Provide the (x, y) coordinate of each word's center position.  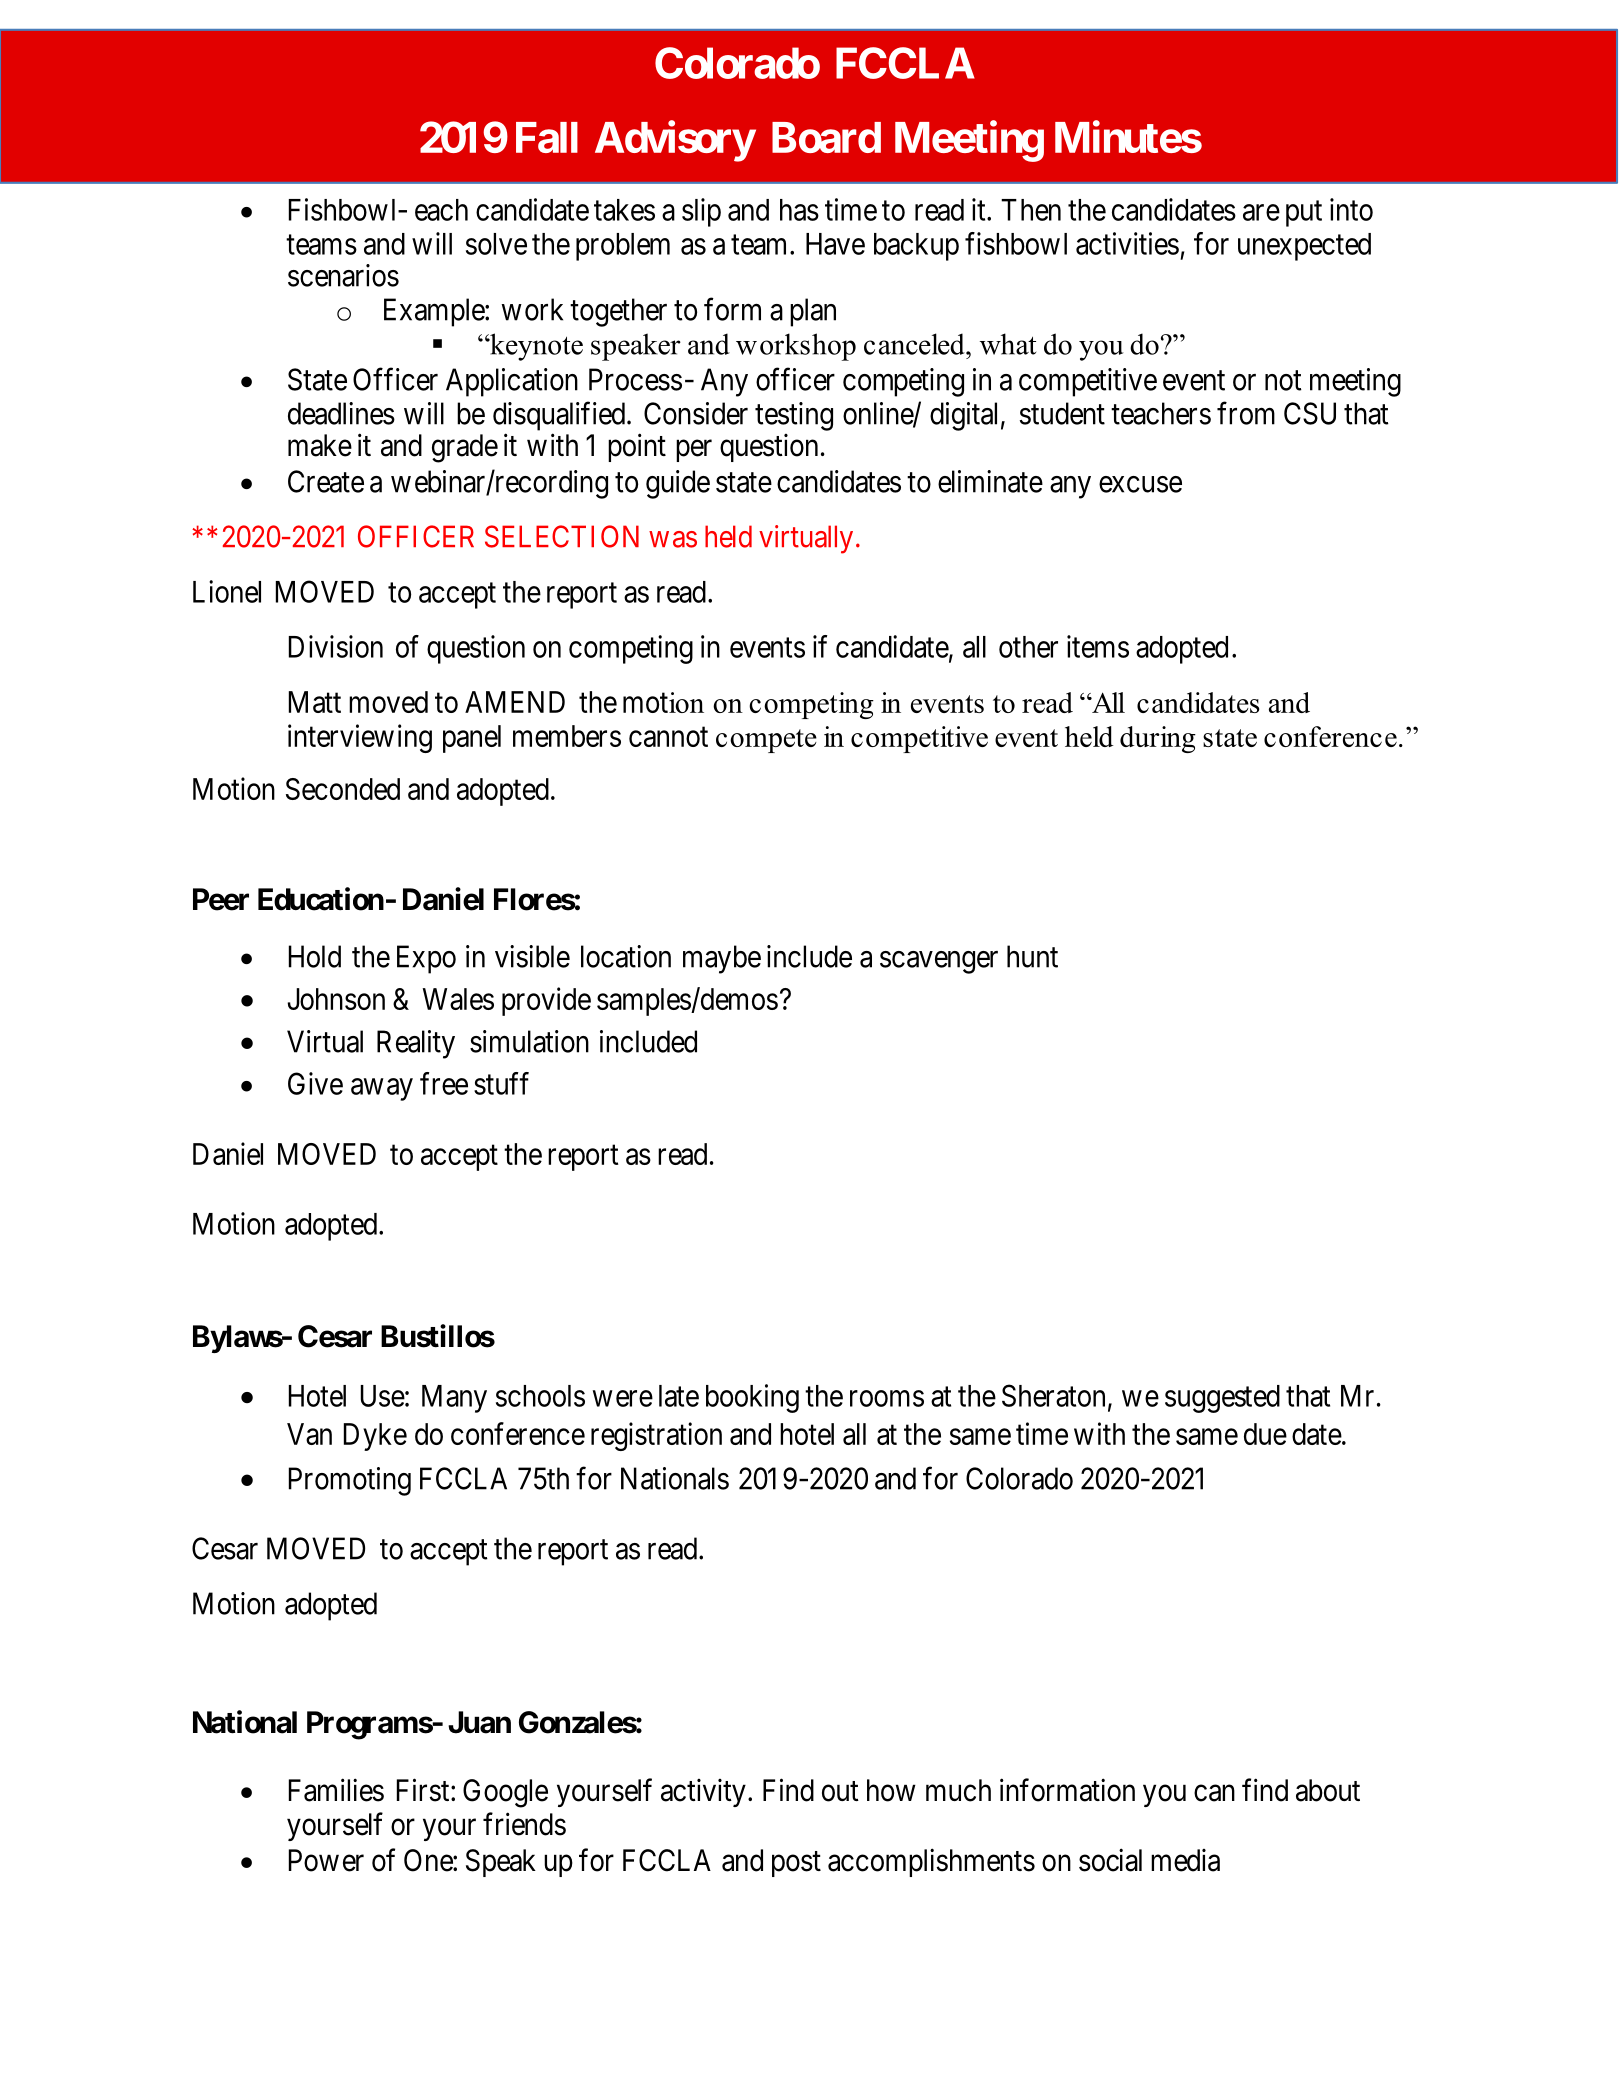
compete (766, 741)
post (796, 1864)
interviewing (360, 738)
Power (326, 1860)
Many (454, 1399)
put (1304, 214)
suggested (1222, 1399)
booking (752, 1398)
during (1158, 739)
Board (826, 137)
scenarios (343, 275)
